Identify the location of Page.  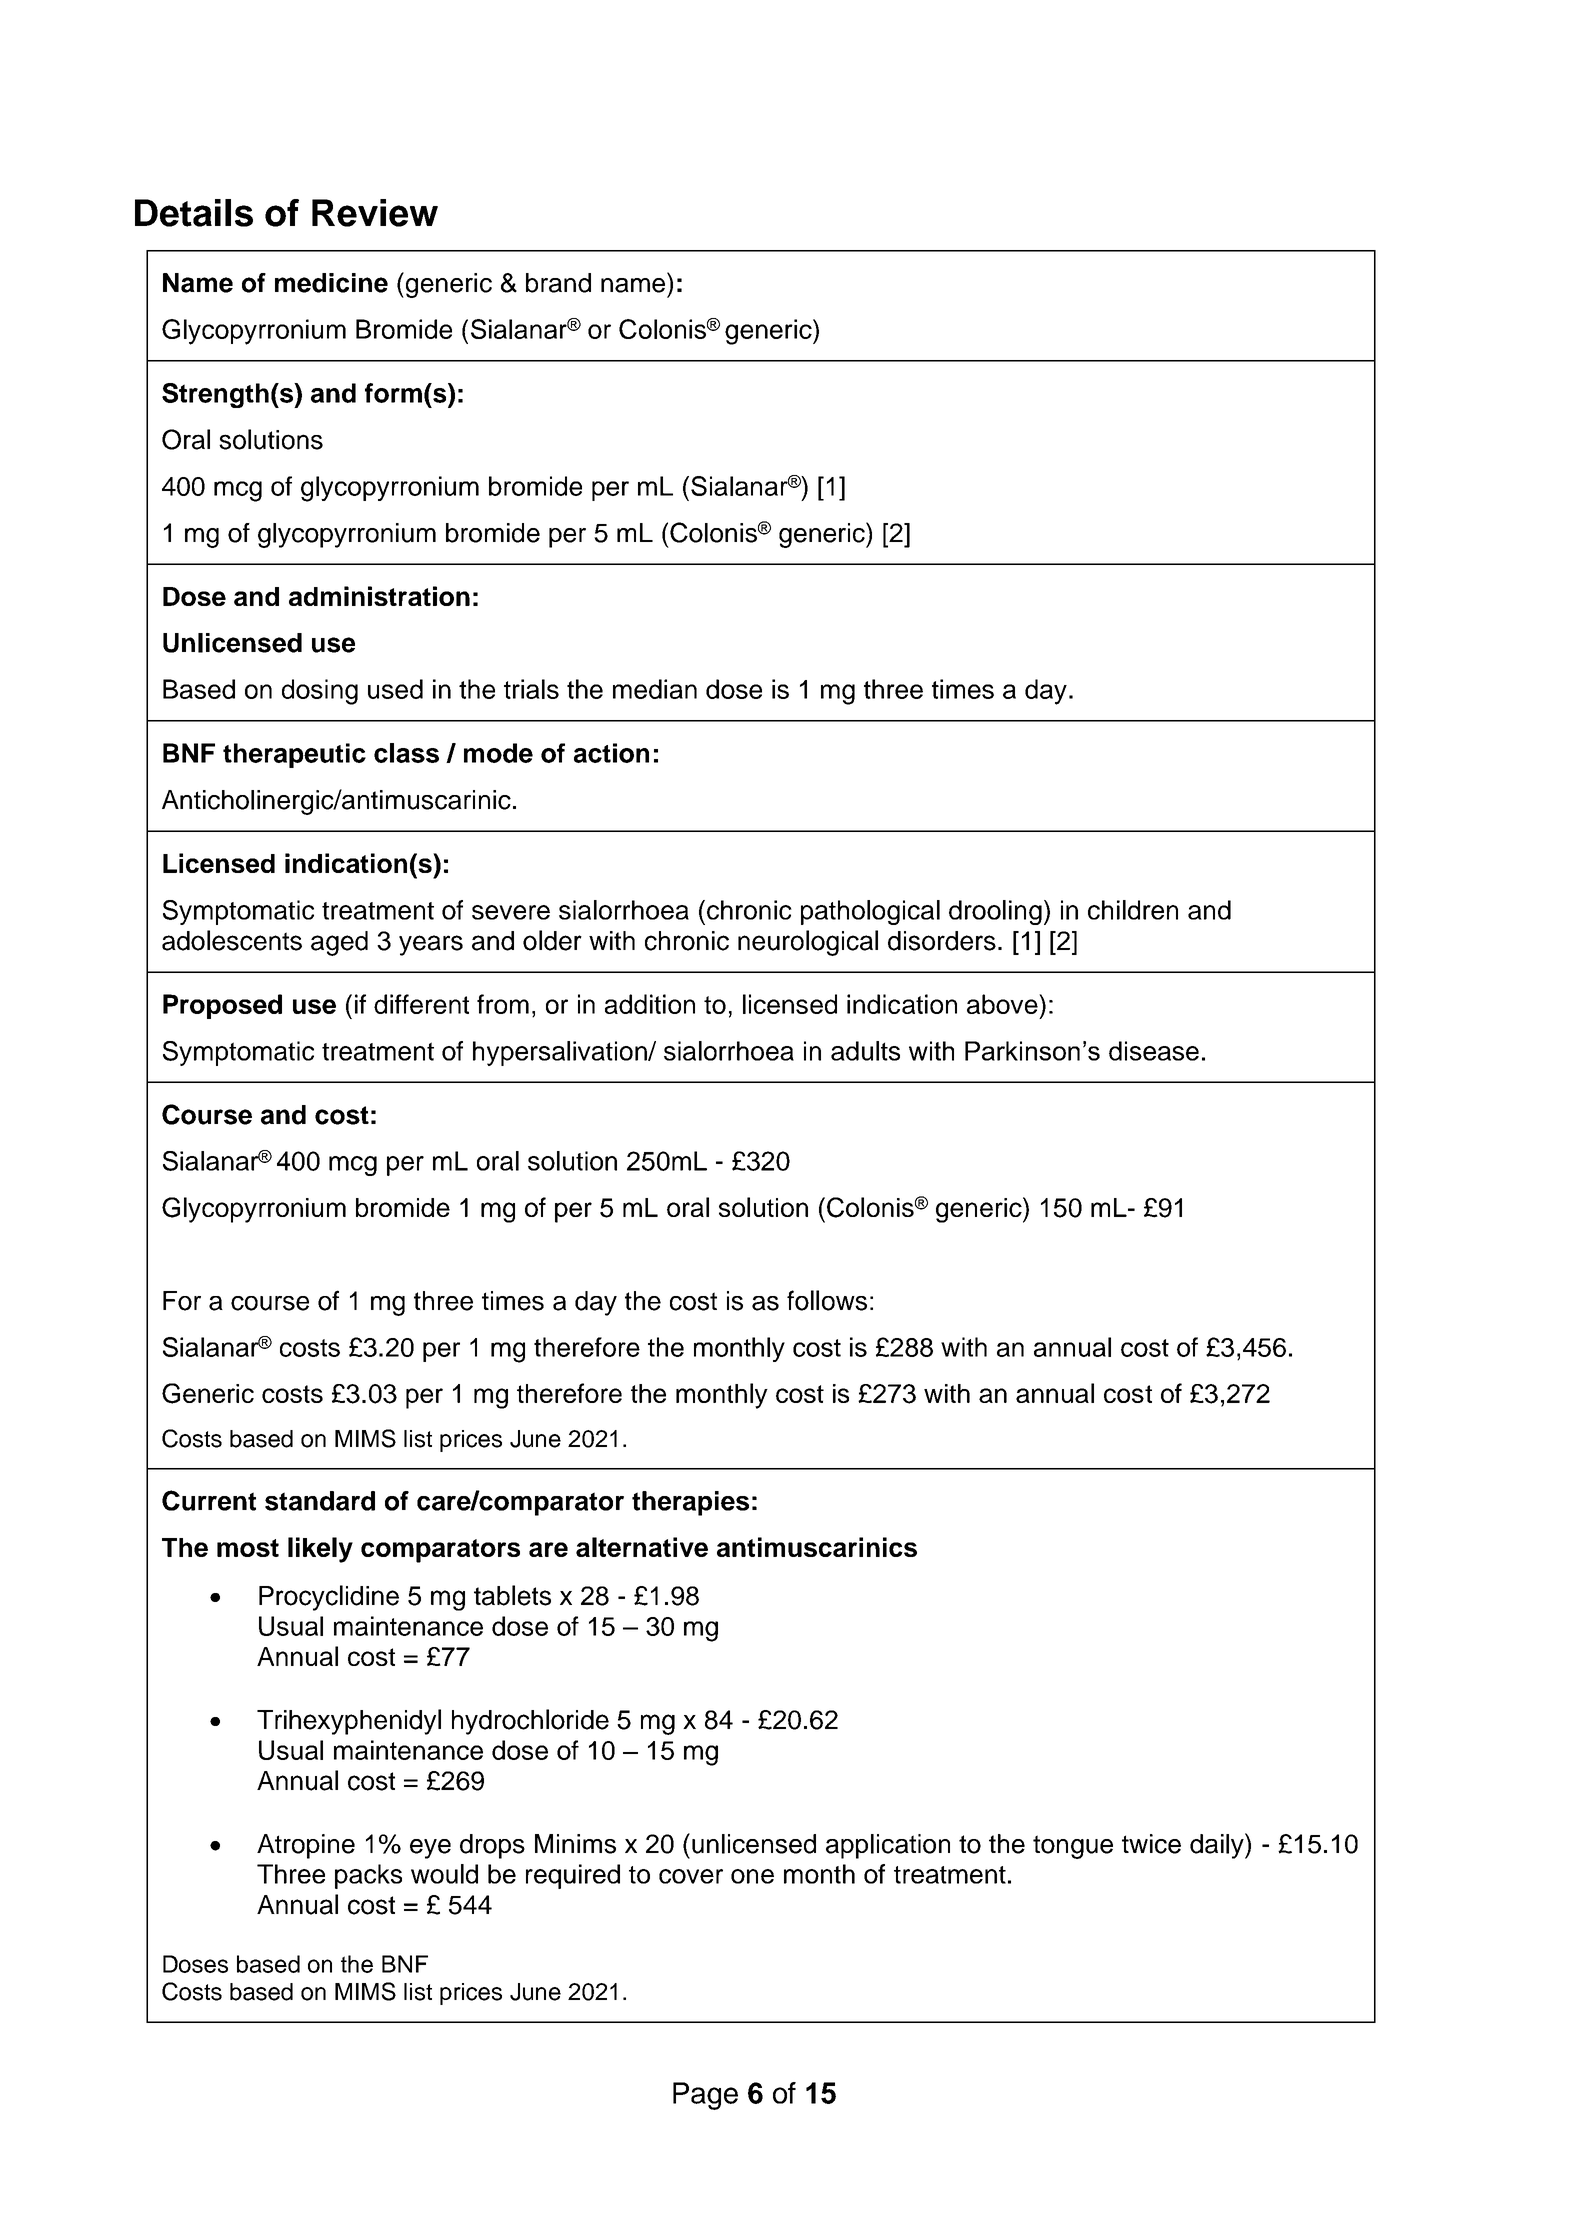
(705, 2096).
